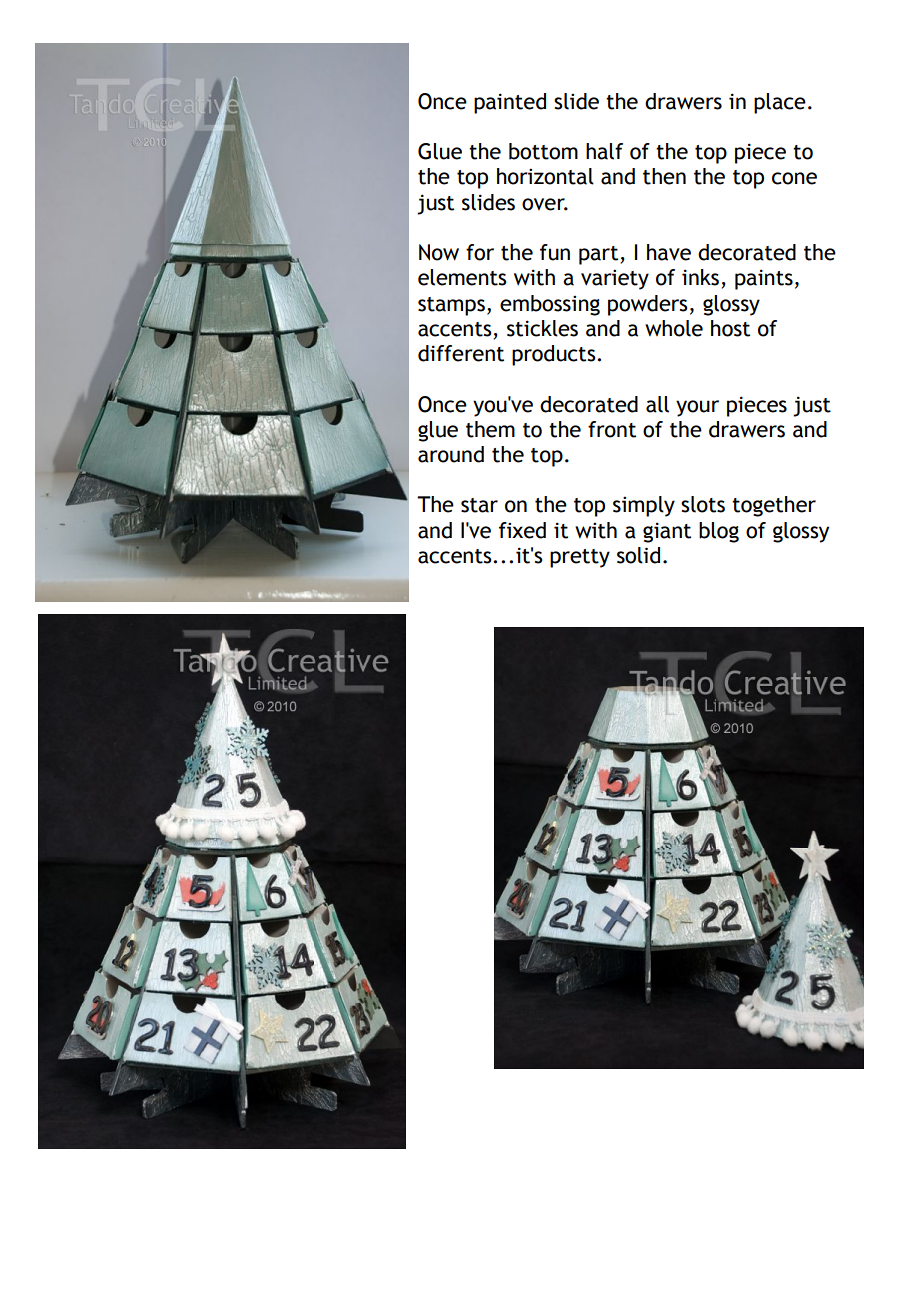 This image has height=1308, width=924. Describe the element at coordinates (780, 103) in the image. I see `place` at that location.
